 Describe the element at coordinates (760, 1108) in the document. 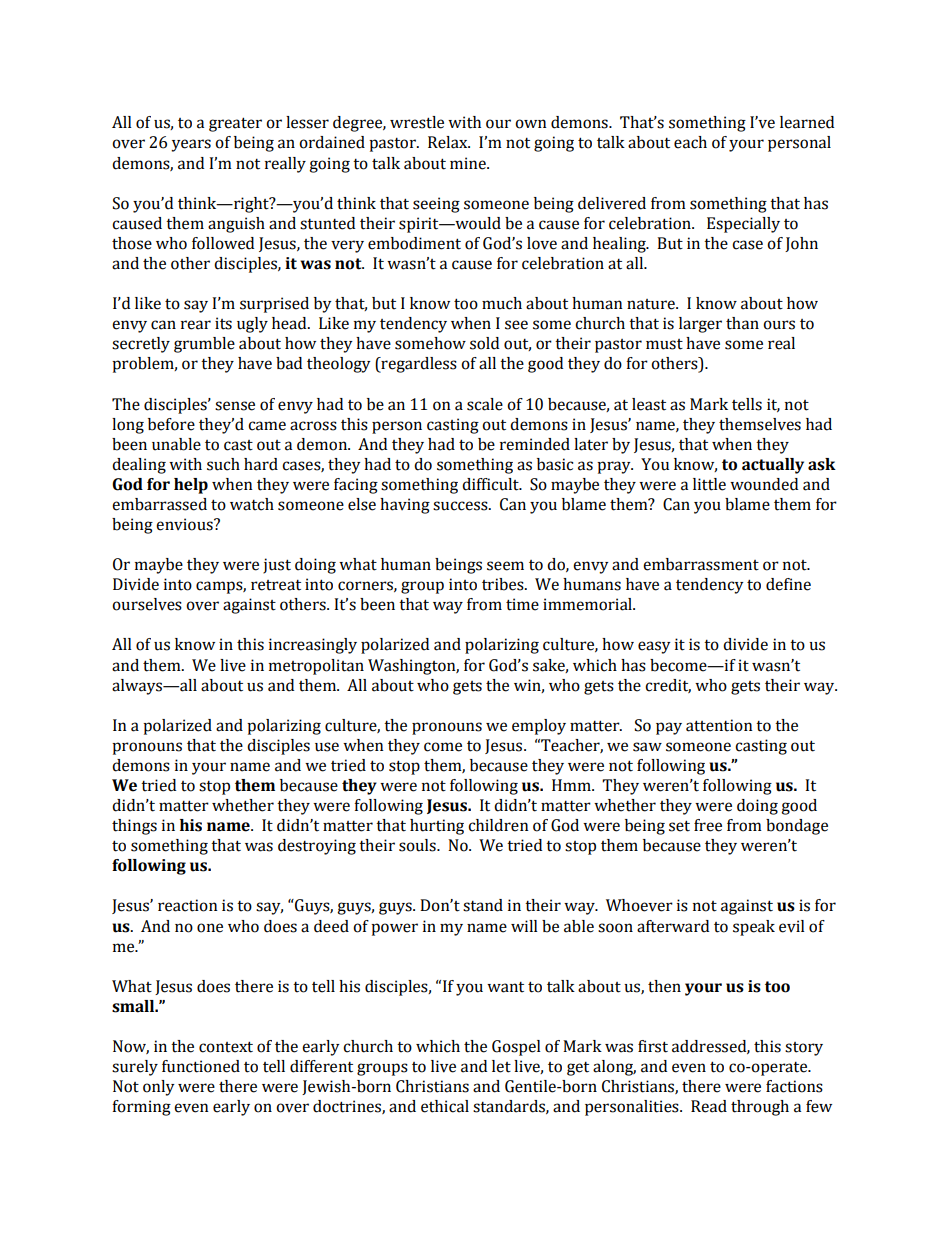

I see `through` at that location.
